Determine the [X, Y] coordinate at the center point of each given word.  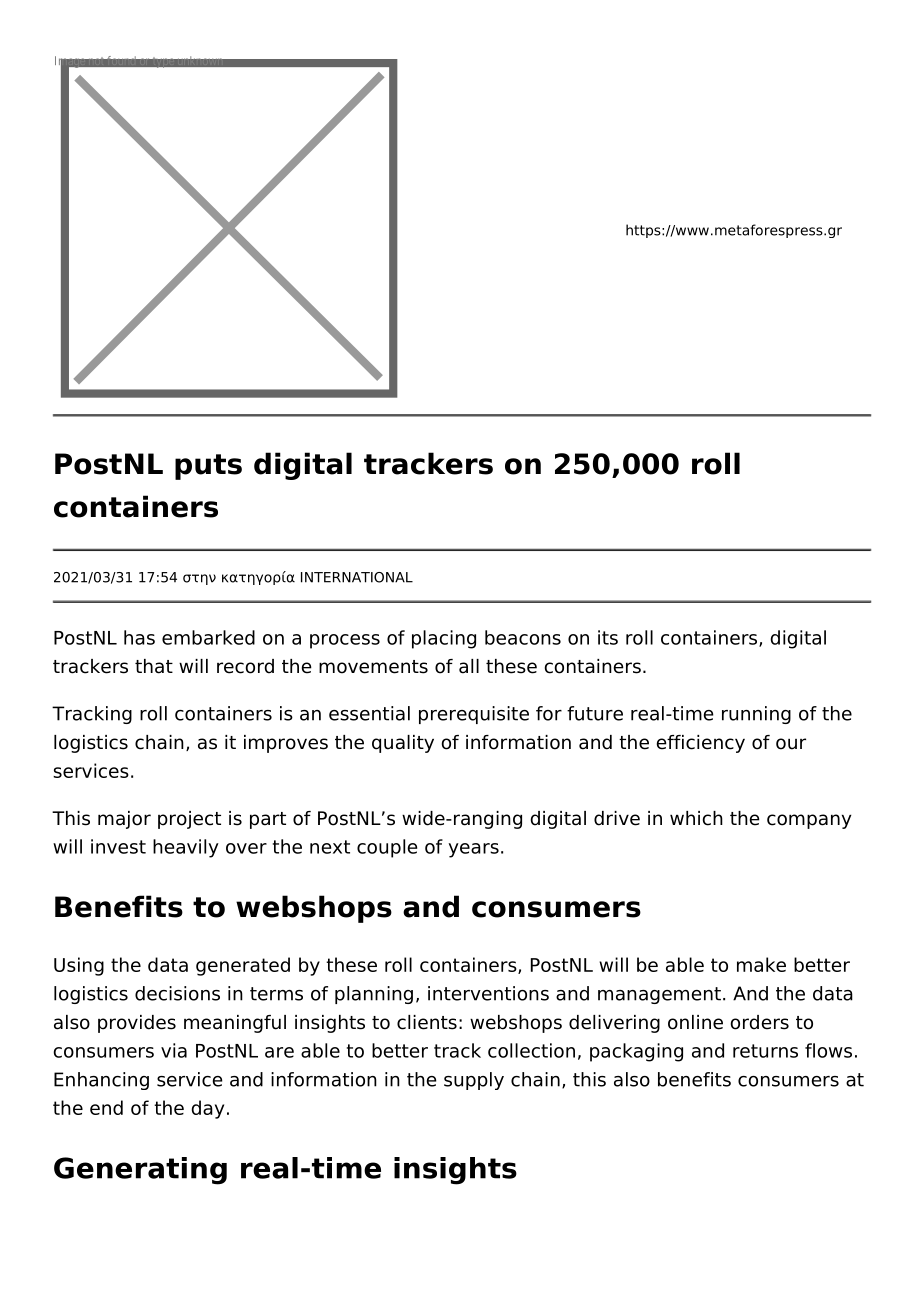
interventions [488, 993]
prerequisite [474, 715]
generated [243, 966]
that [154, 666]
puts [208, 467]
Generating [140, 1171]
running [756, 715]
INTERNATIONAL [357, 577]
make [761, 964]
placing [444, 639]
